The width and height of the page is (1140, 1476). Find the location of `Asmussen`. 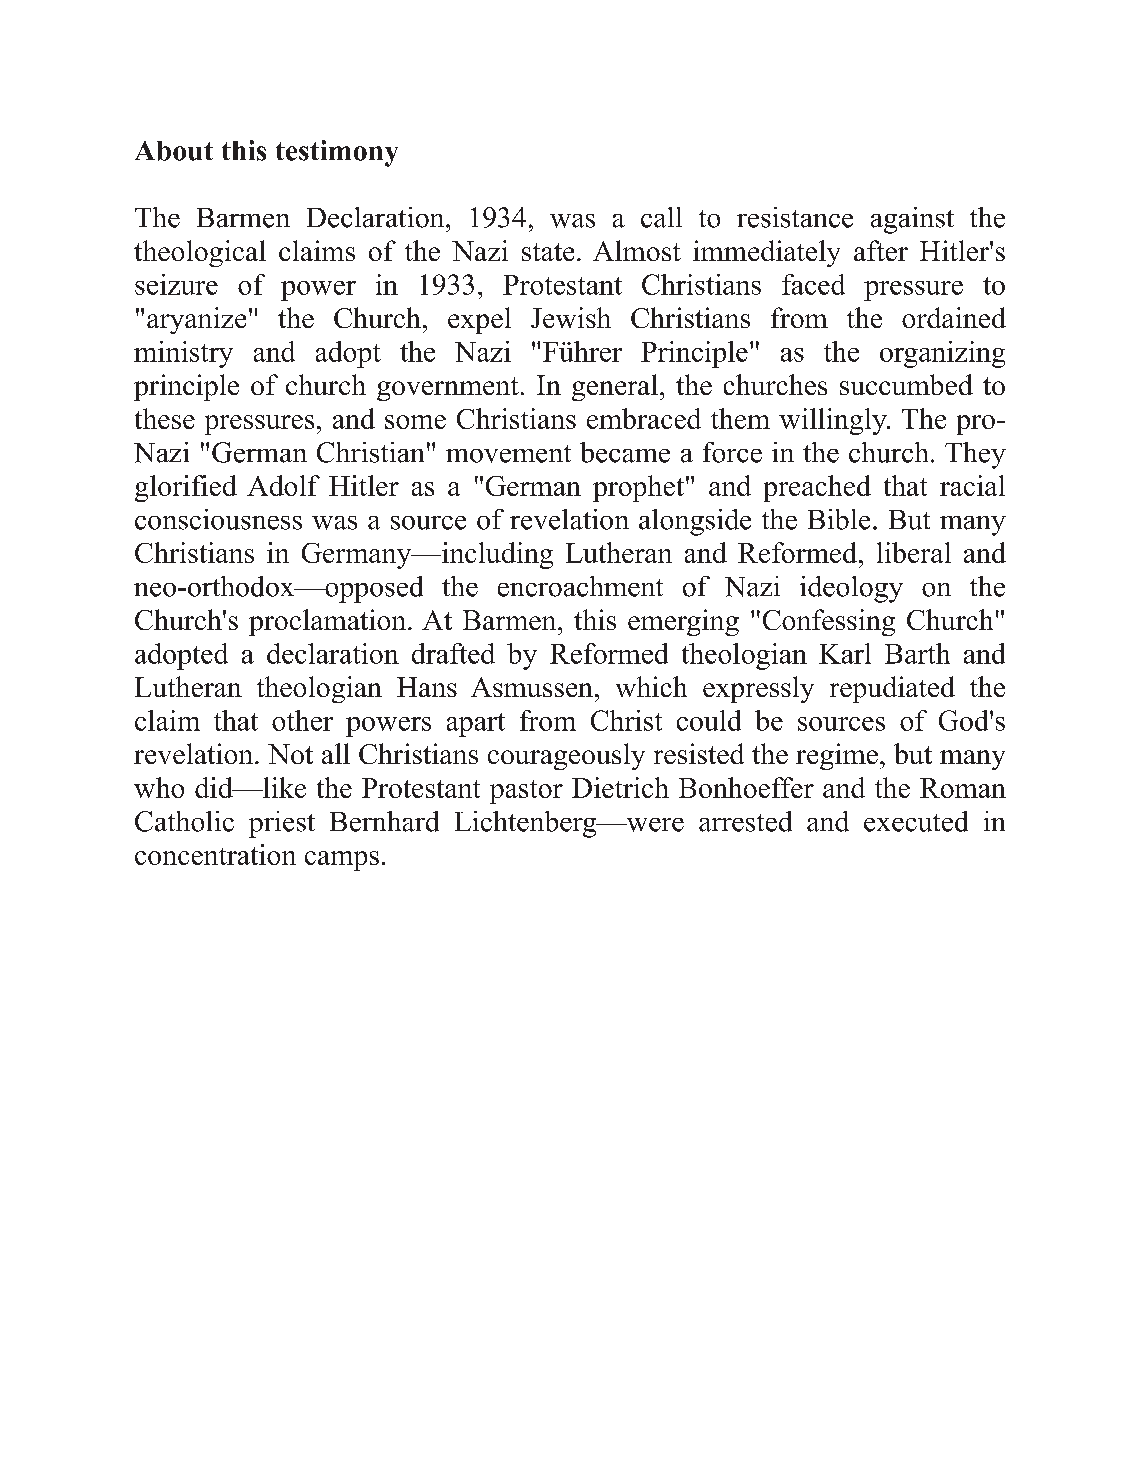

Asmussen is located at coordinates (532, 687).
